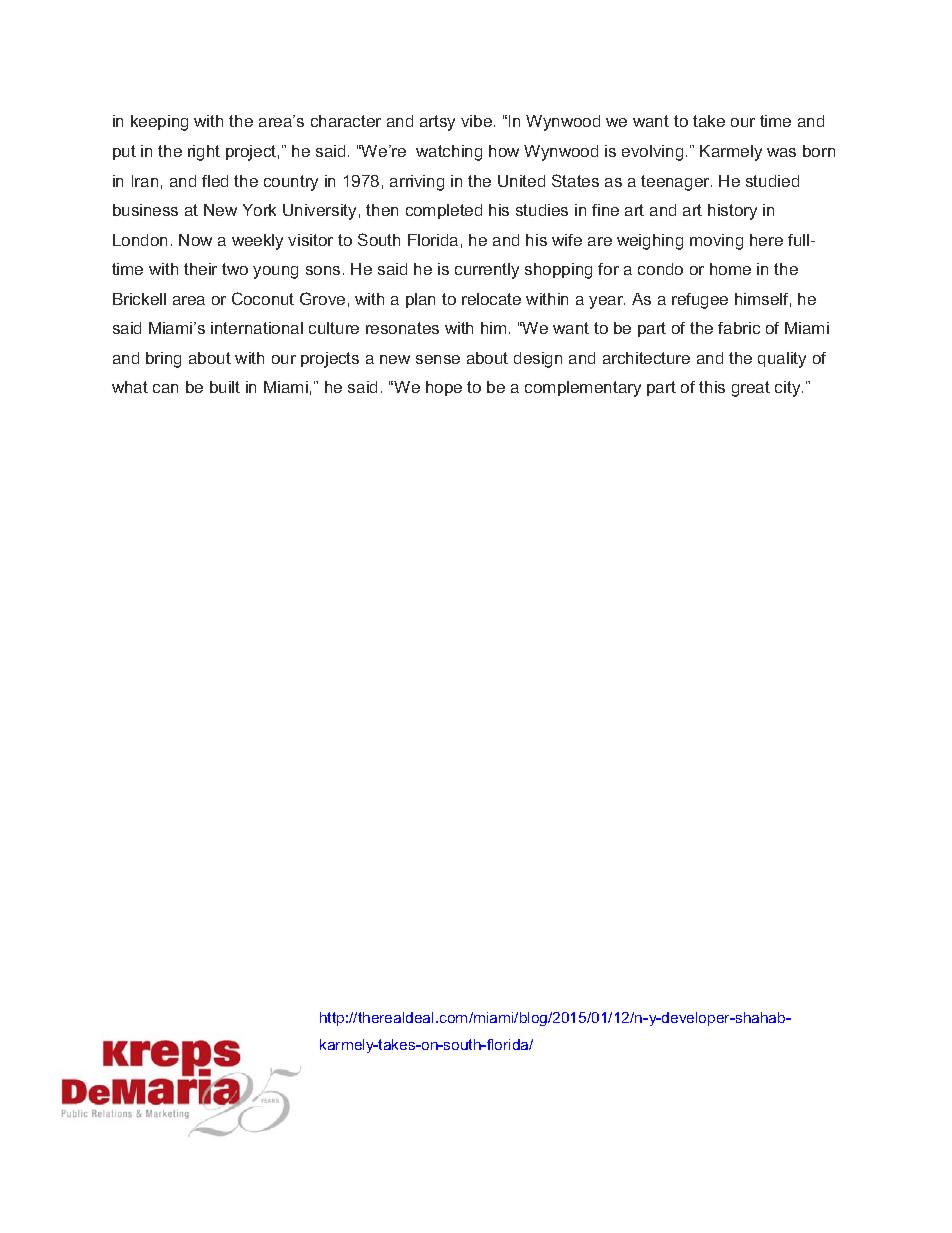 This screenshot has height=1233, width=952. I want to click on hope, so click(444, 388).
